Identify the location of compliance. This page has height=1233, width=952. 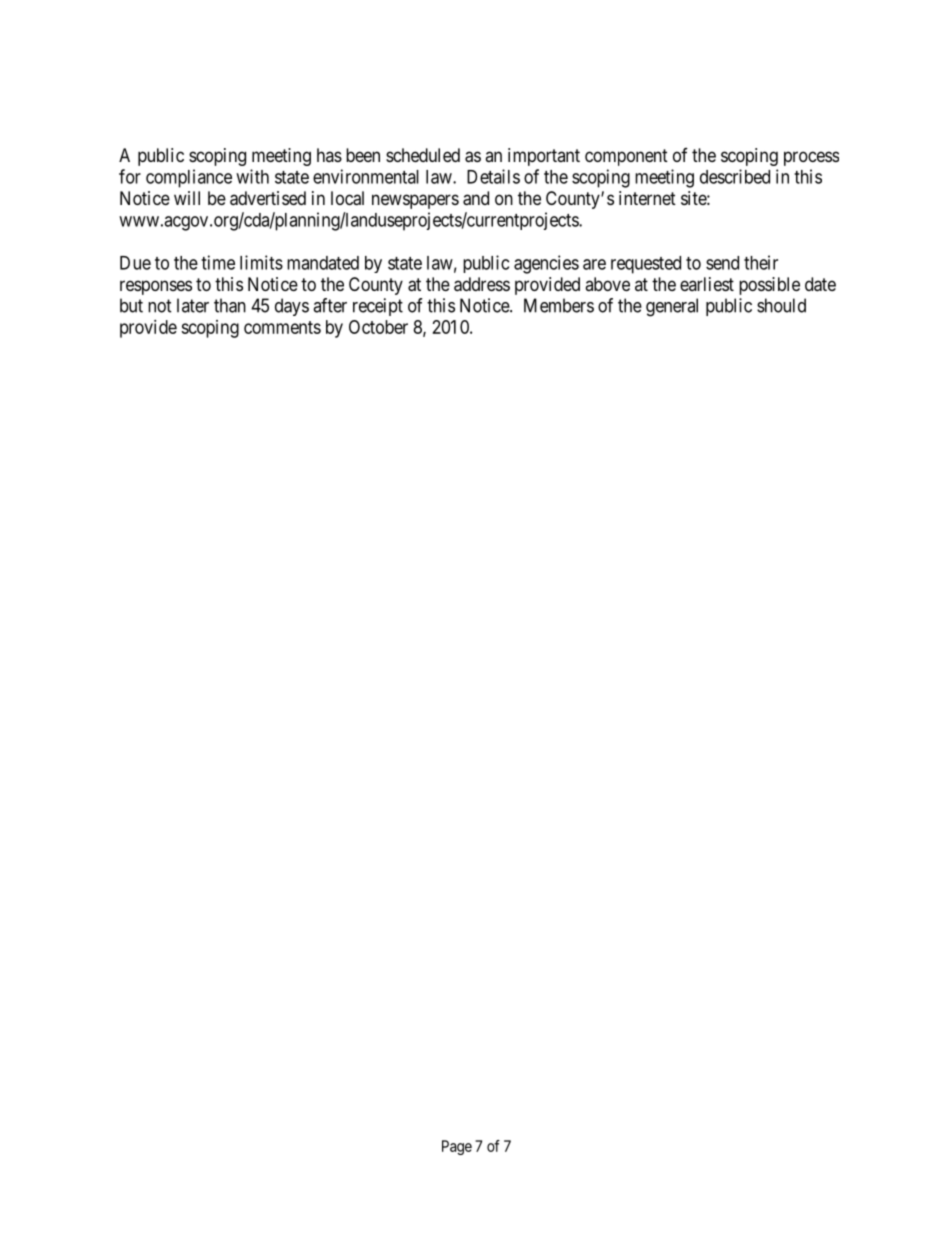
(189, 178).
